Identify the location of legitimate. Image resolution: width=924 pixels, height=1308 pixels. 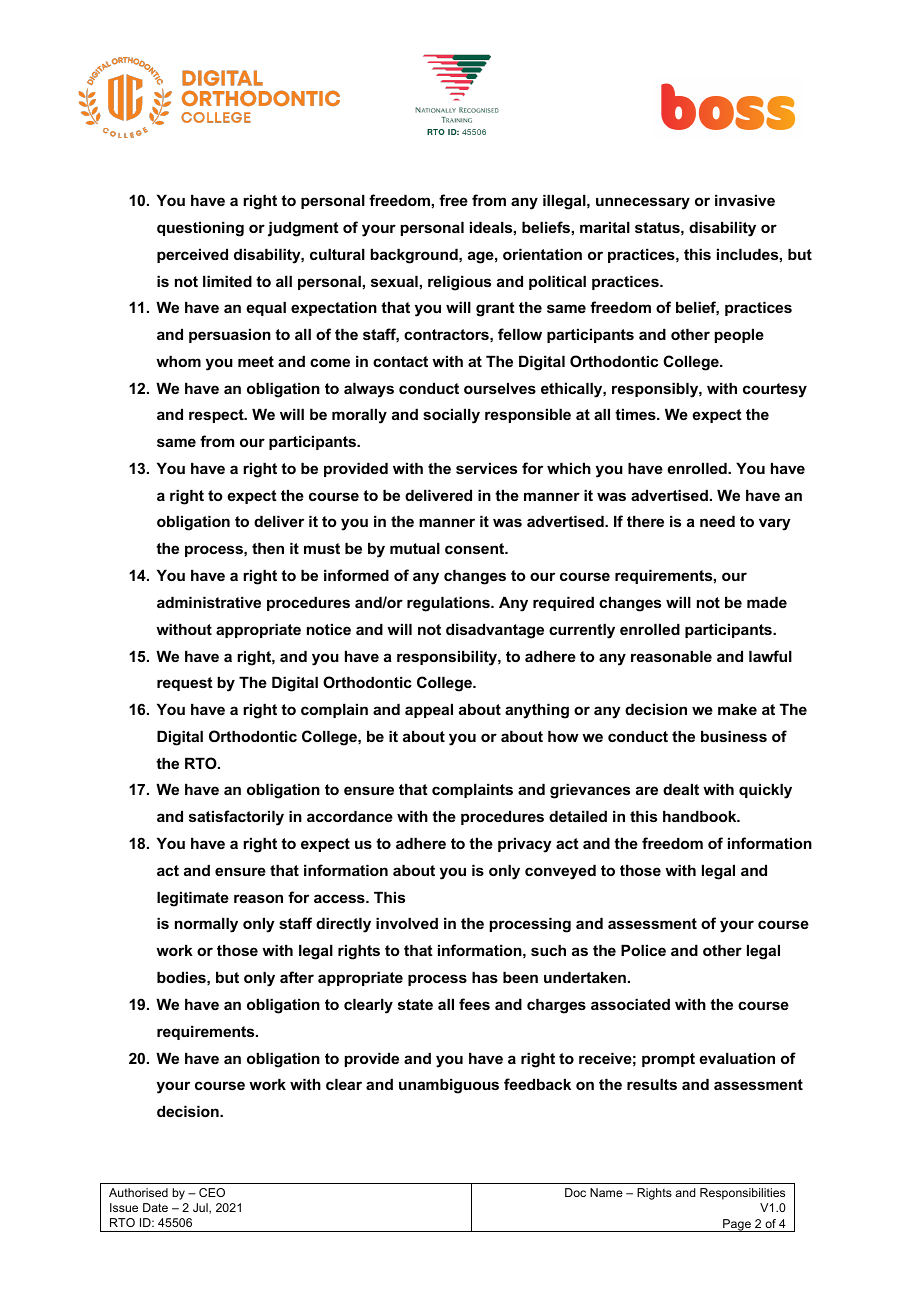
(193, 899).
